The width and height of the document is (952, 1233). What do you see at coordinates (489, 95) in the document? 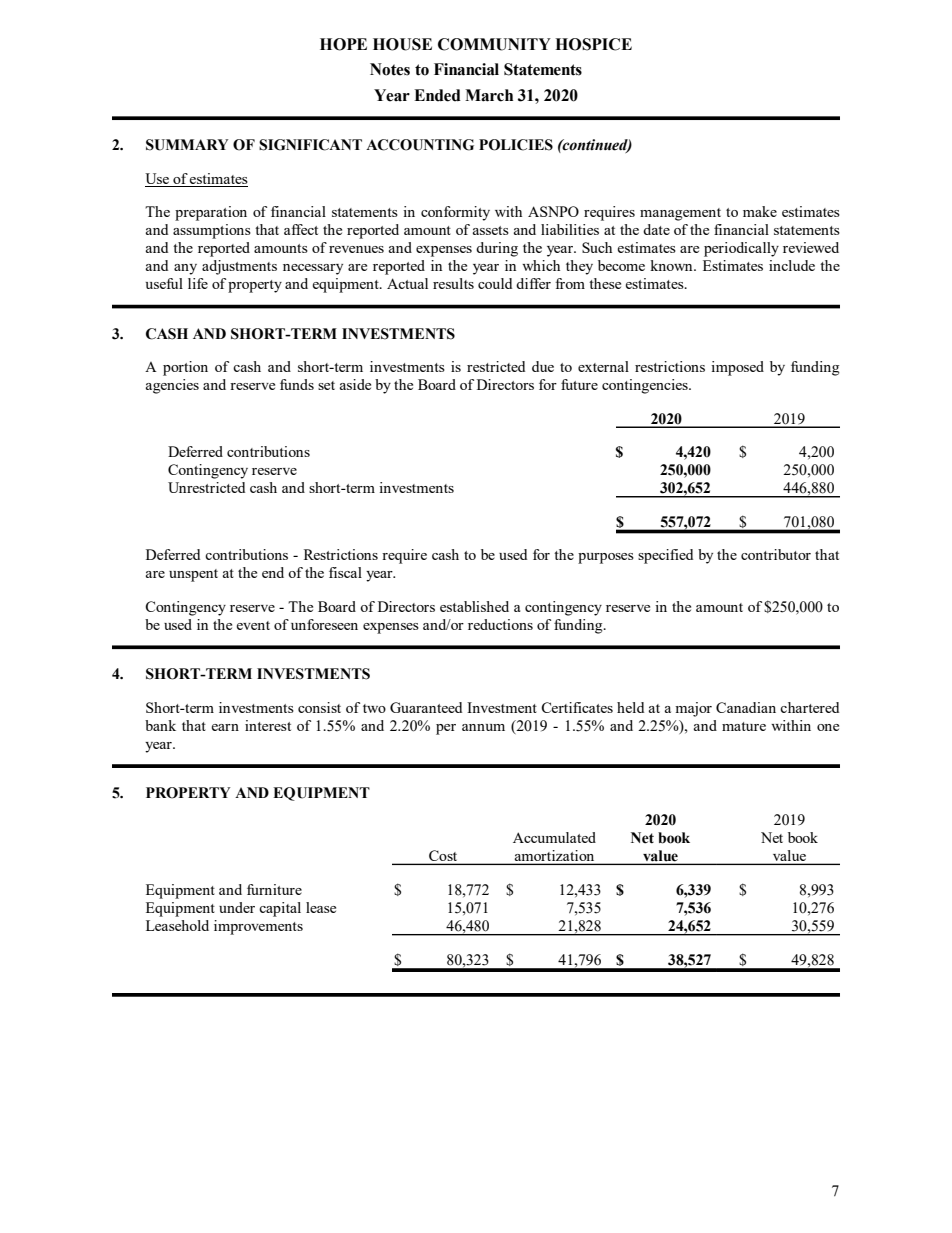
I see `March` at bounding box center [489, 95].
